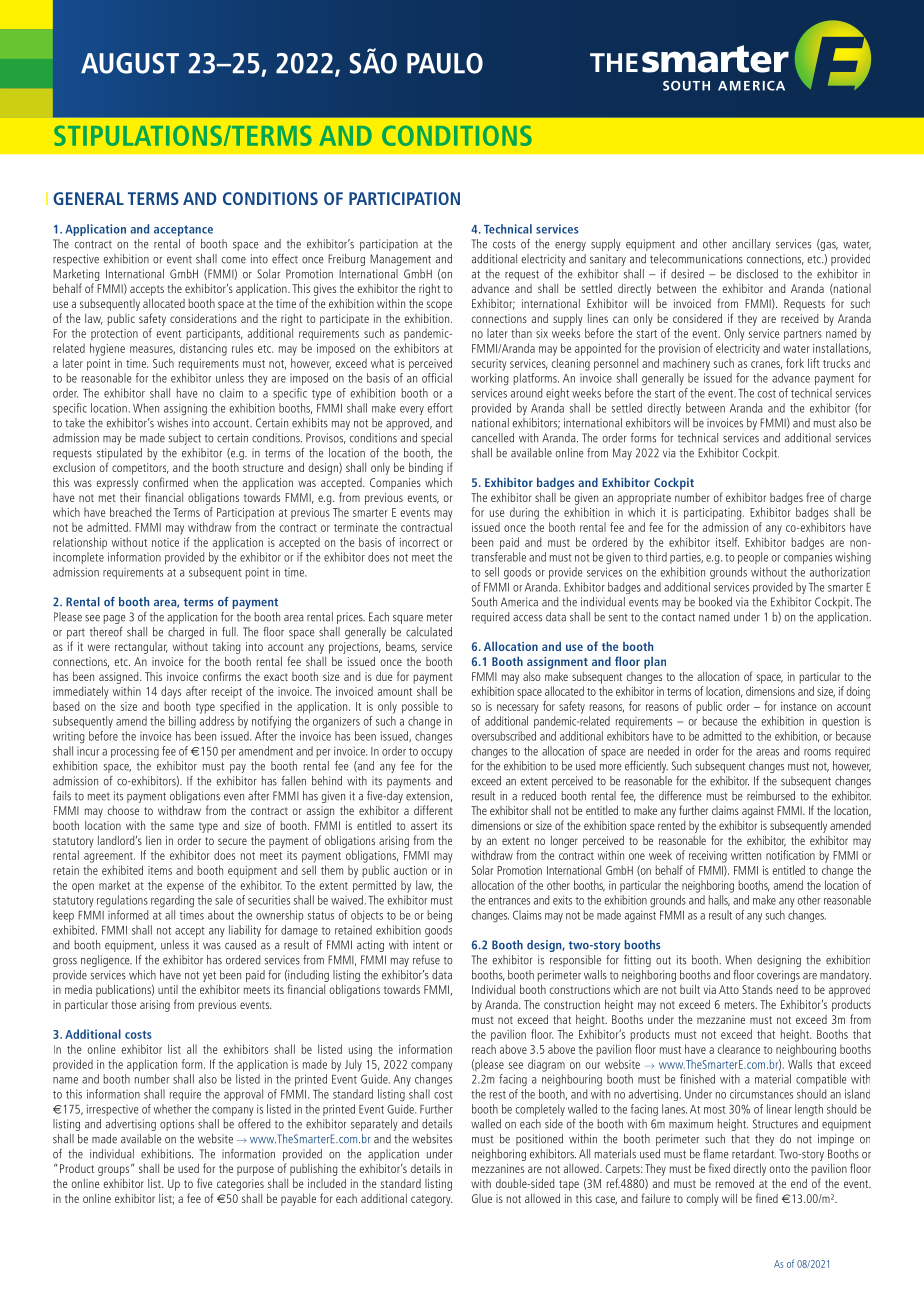 The height and width of the page is (1308, 924). What do you see at coordinates (165, 542) in the page?
I see `notice` at bounding box center [165, 542].
